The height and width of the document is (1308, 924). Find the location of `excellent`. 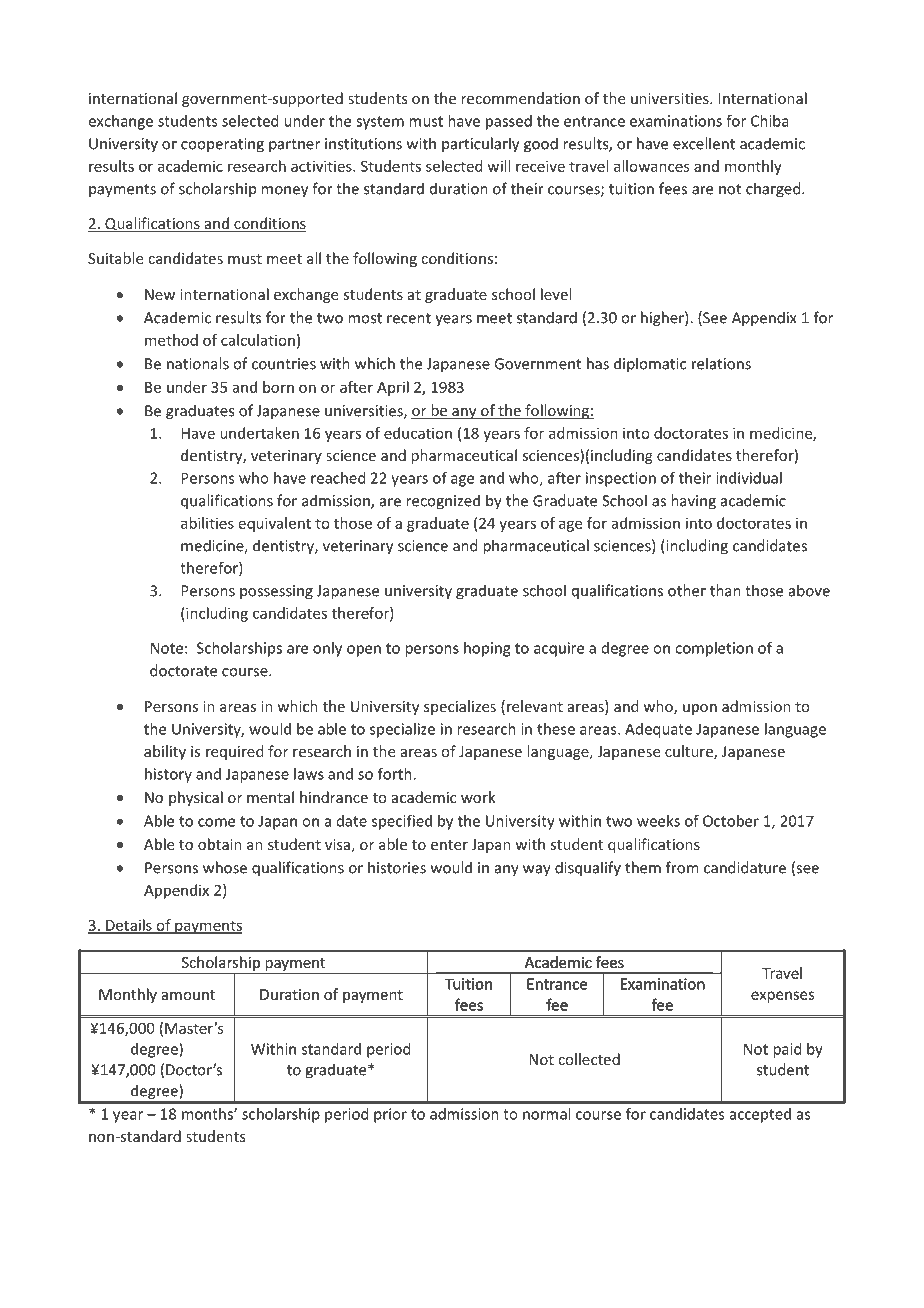

excellent is located at coordinates (704, 143).
